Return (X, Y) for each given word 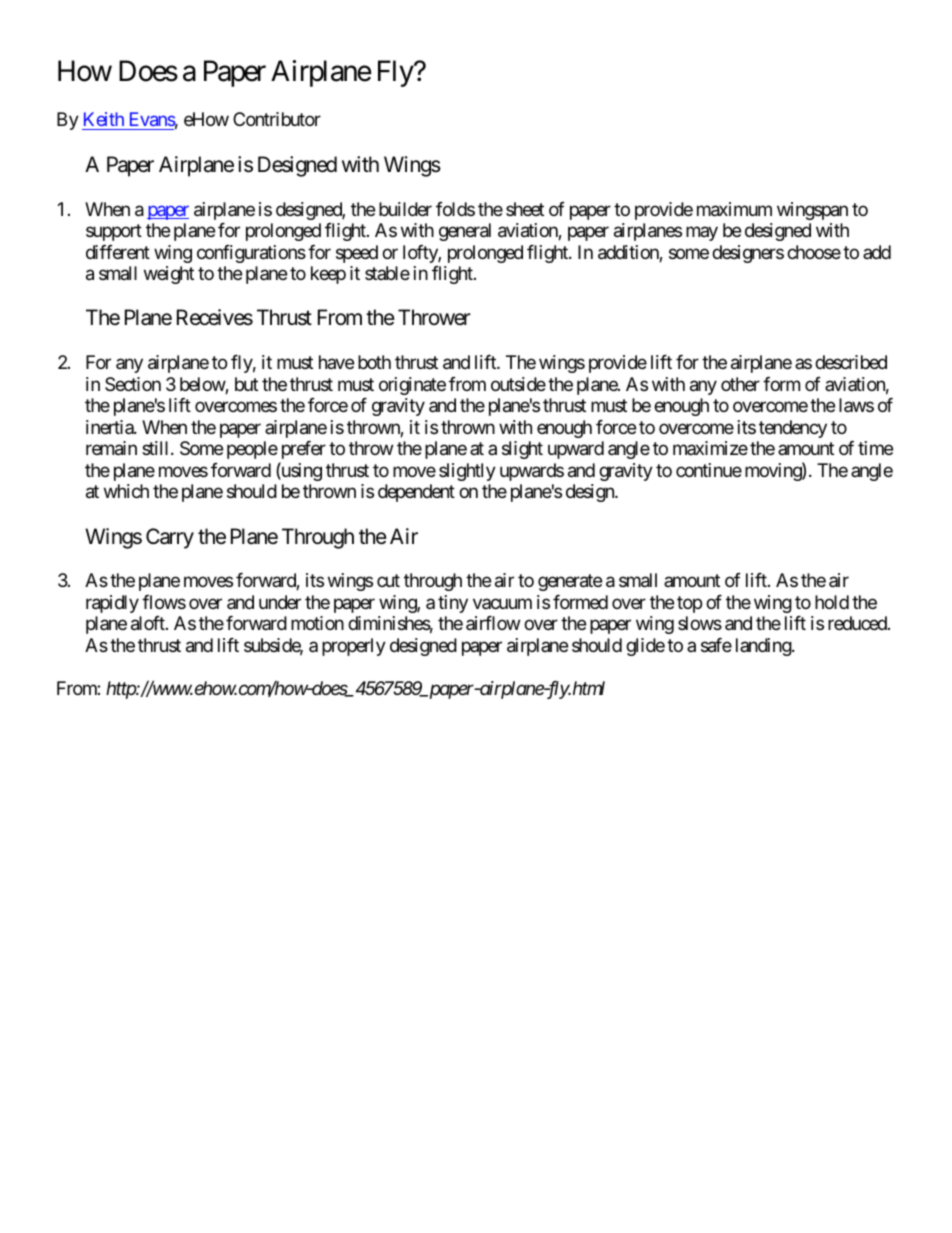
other (740, 384)
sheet (525, 209)
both (374, 362)
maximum (734, 209)
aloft (149, 623)
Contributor (277, 119)
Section (133, 384)
